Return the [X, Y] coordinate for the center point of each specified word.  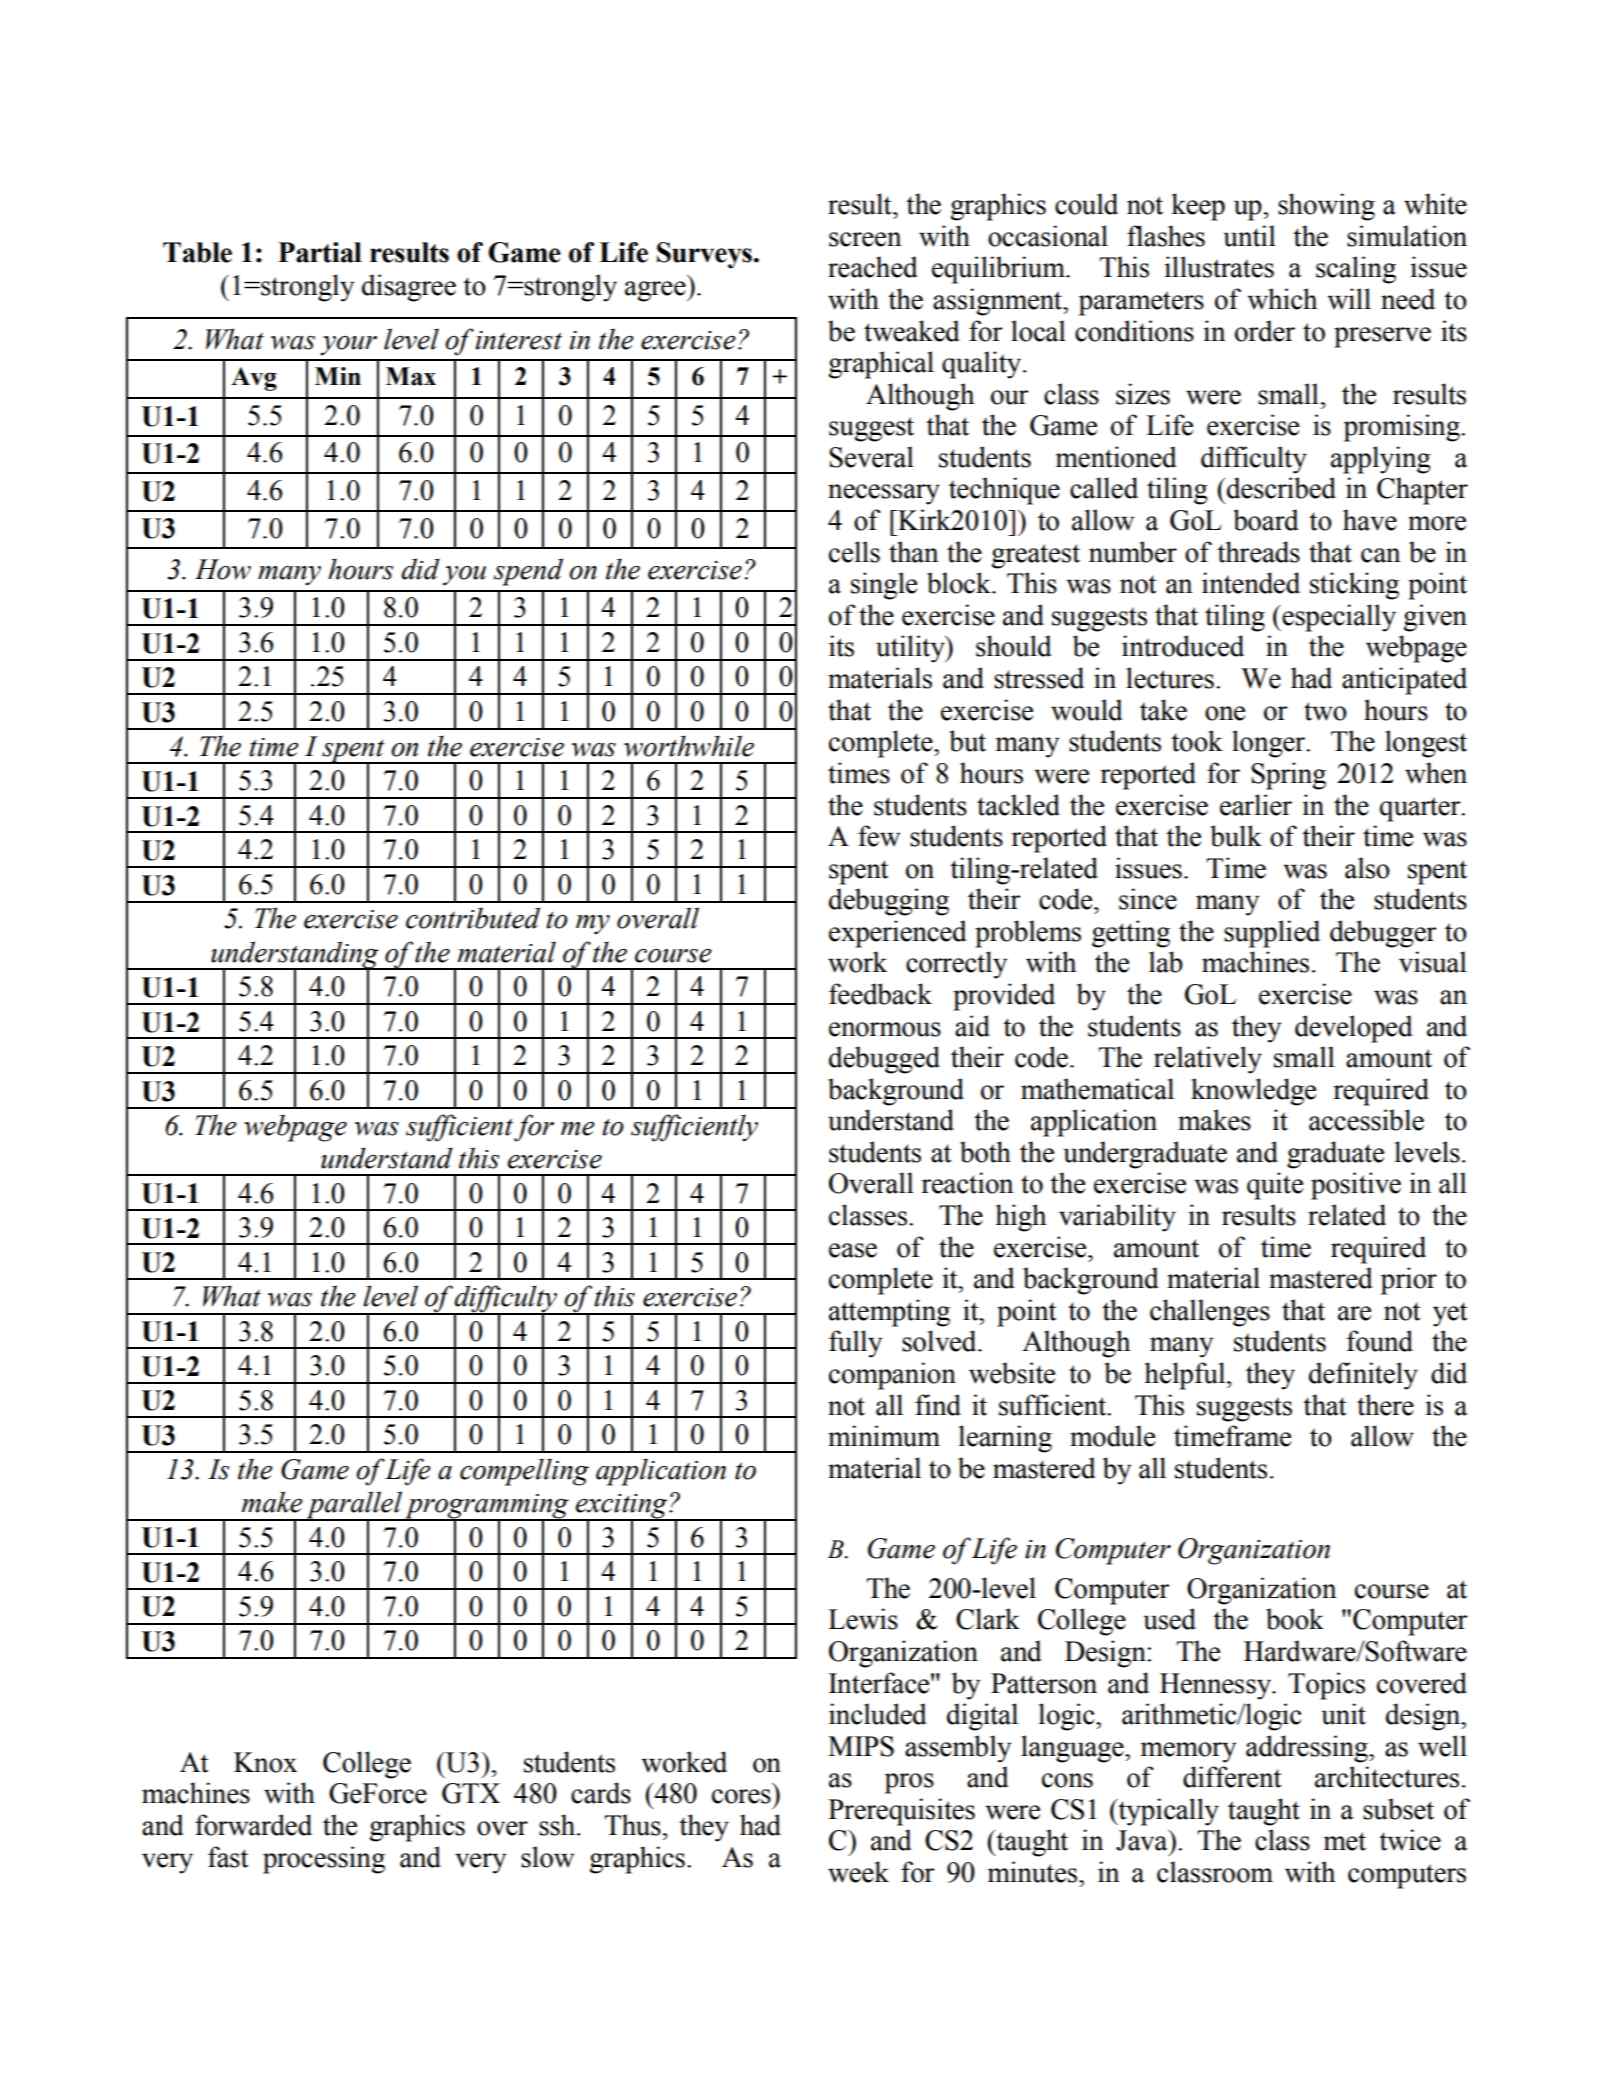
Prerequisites [901, 1812]
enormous [885, 1029]
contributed [473, 918]
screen [865, 239]
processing [324, 1860]
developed [1353, 1029]
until [1249, 236]
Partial [320, 252]
